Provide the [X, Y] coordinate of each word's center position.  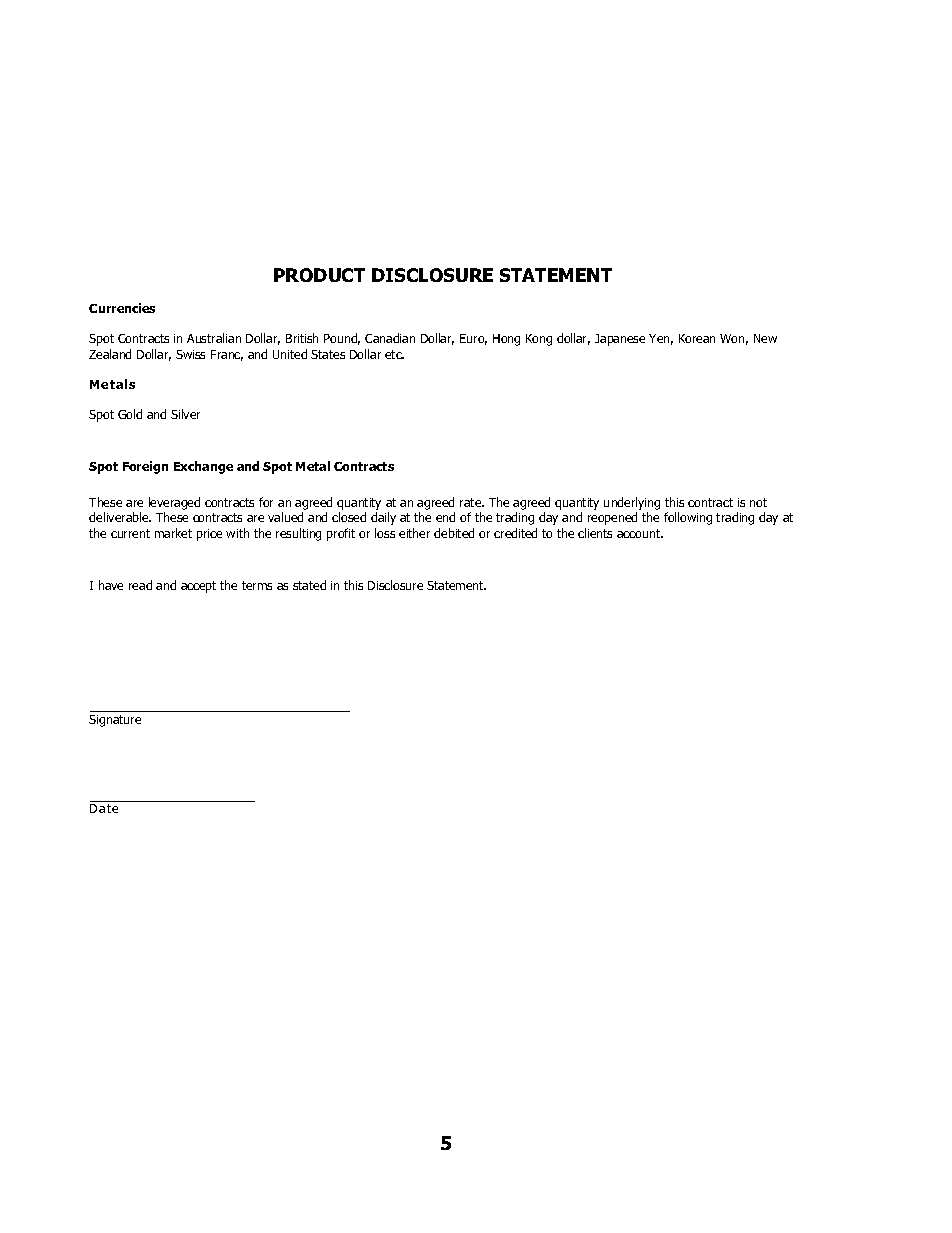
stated [309, 585]
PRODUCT [319, 275]
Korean [697, 338]
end [445, 517]
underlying [632, 505]
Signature [115, 721]
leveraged [174, 505]
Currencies [122, 308]
